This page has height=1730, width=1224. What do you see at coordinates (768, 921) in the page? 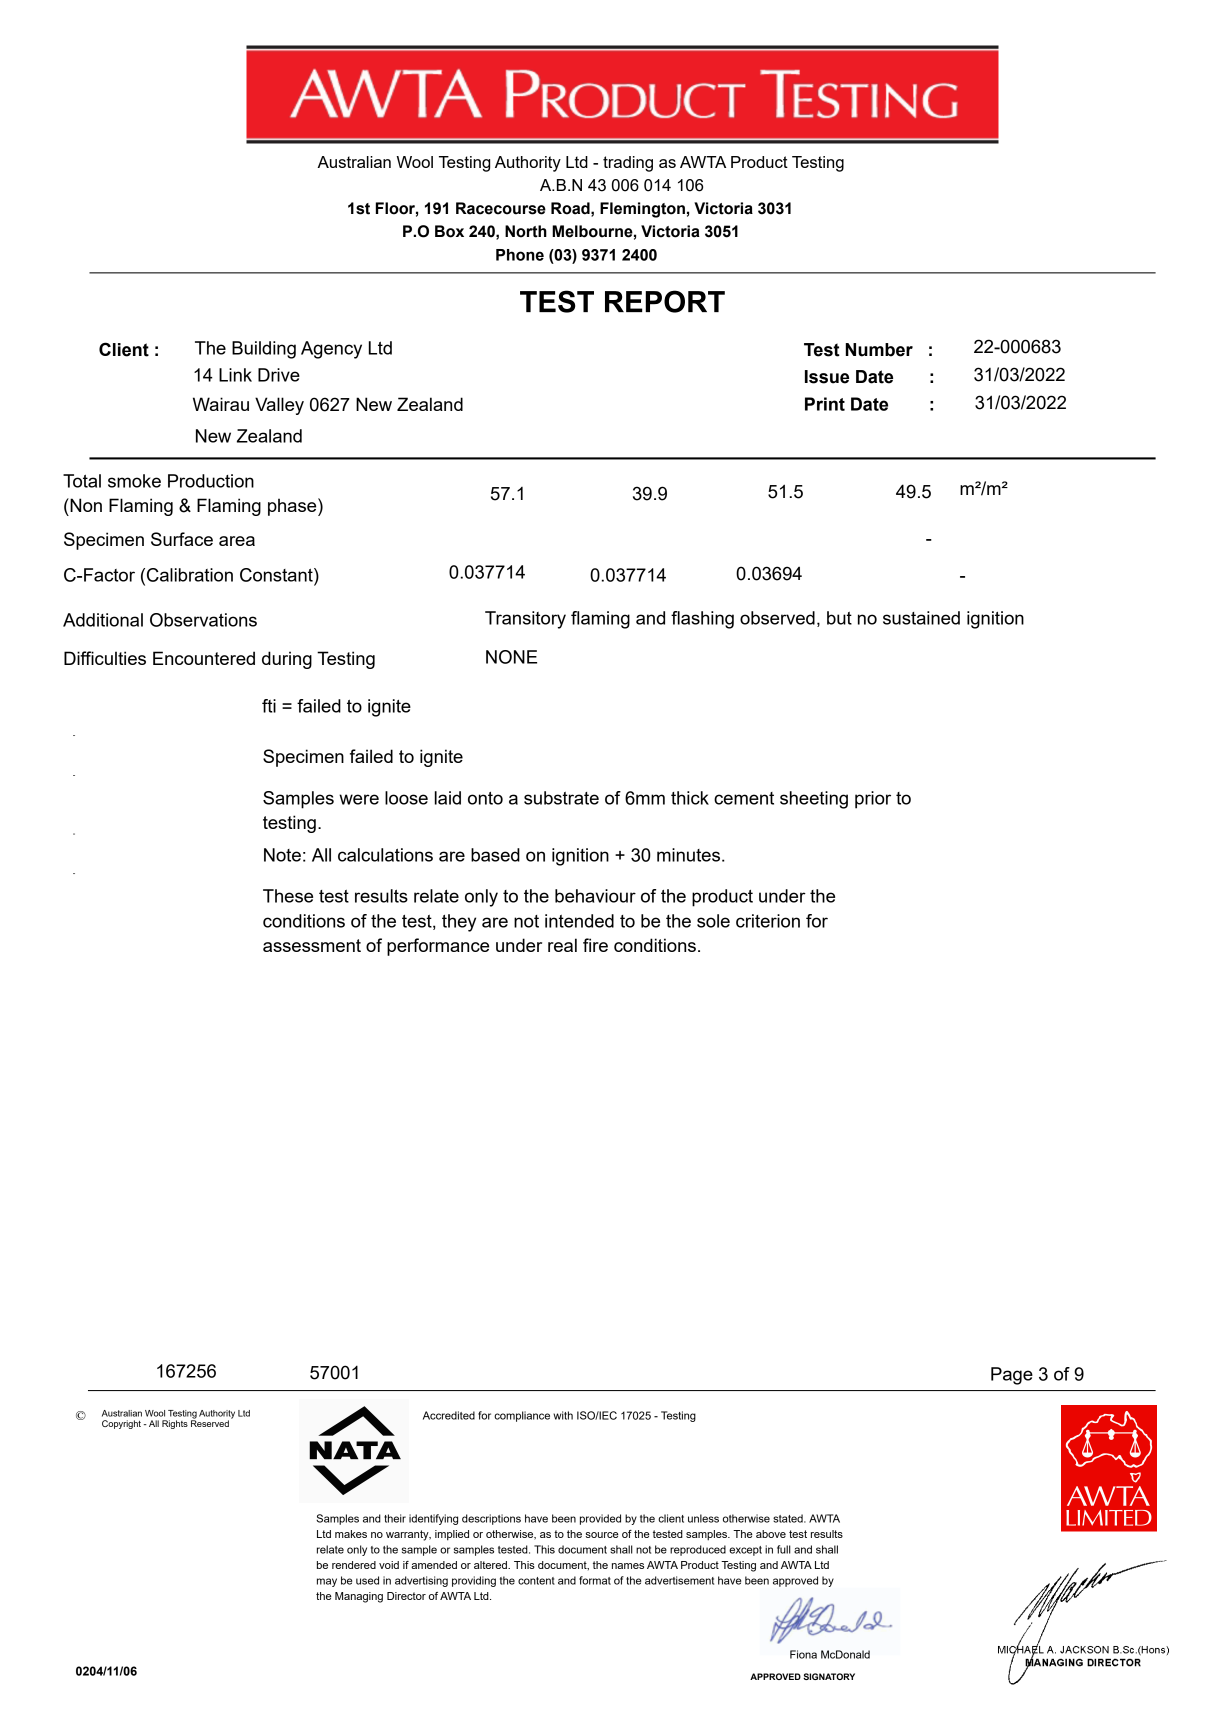
I see `criterion` at bounding box center [768, 921].
